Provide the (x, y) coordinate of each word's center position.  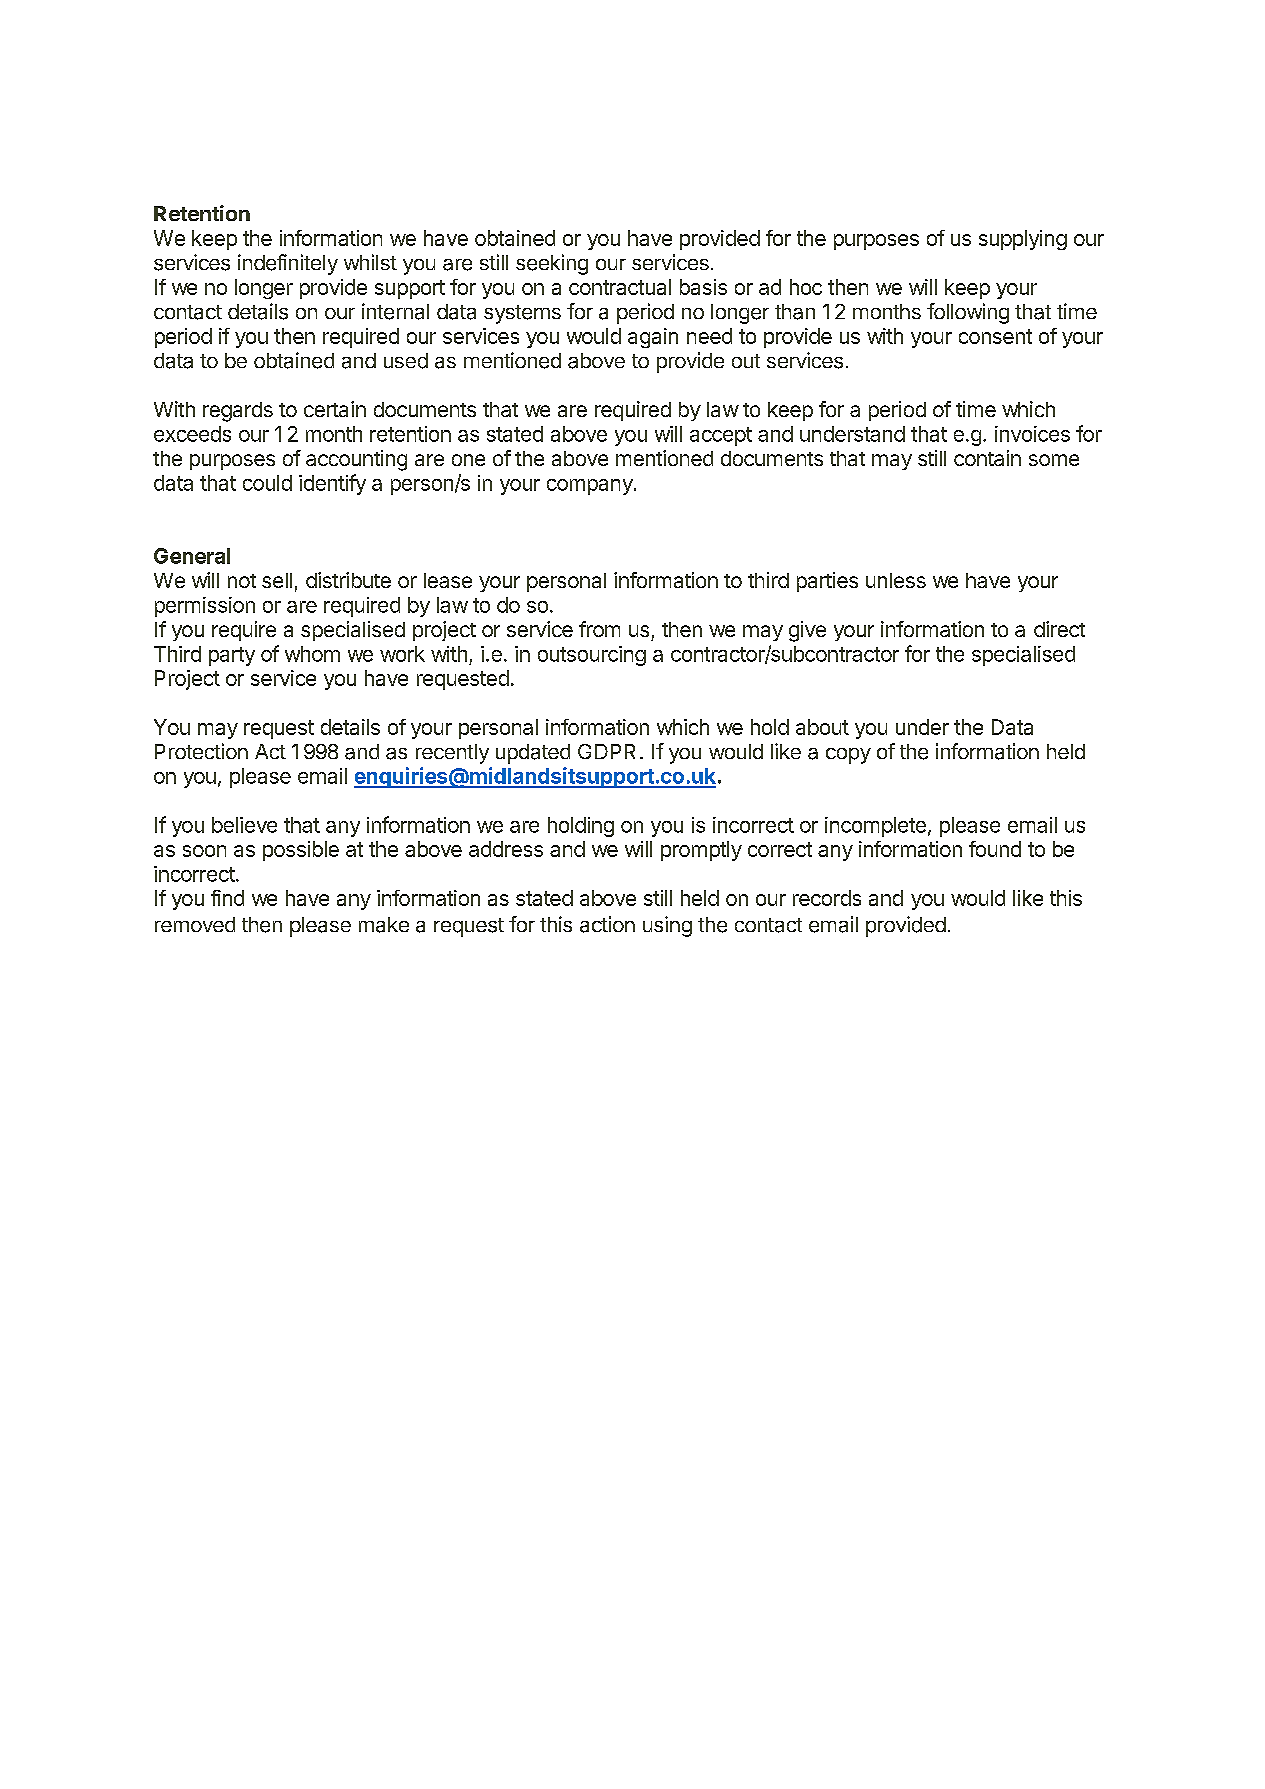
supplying (1023, 240)
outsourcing (592, 656)
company (591, 487)
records (827, 898)
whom (312, 654)
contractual (620, 287)
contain (987, 458)
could (267, 483)
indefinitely (288, 264)
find (227, 898)
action (607, 924)
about (822, 727)
